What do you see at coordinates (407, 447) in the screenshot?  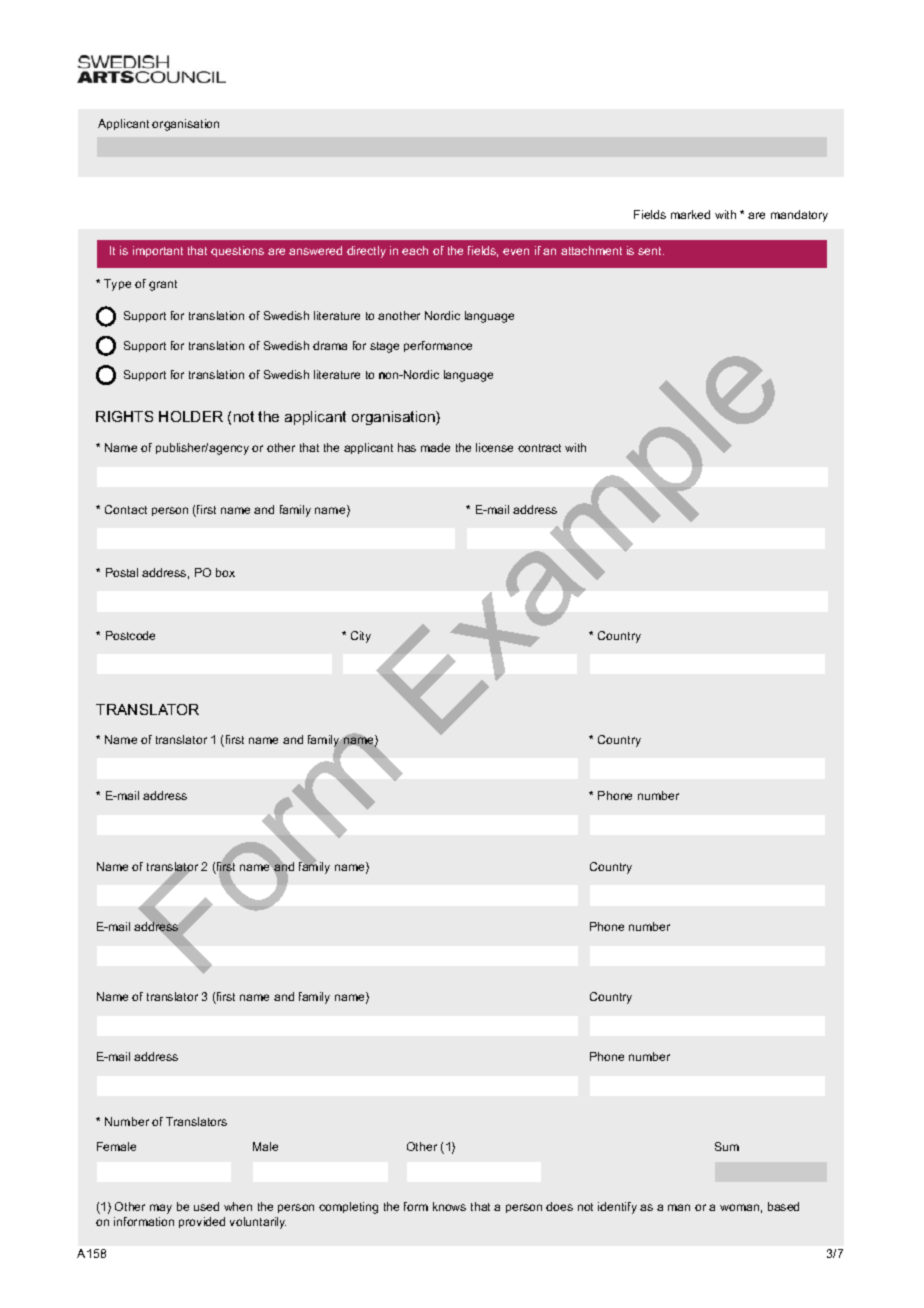 I see `has` at bounding box center [407, 447].
